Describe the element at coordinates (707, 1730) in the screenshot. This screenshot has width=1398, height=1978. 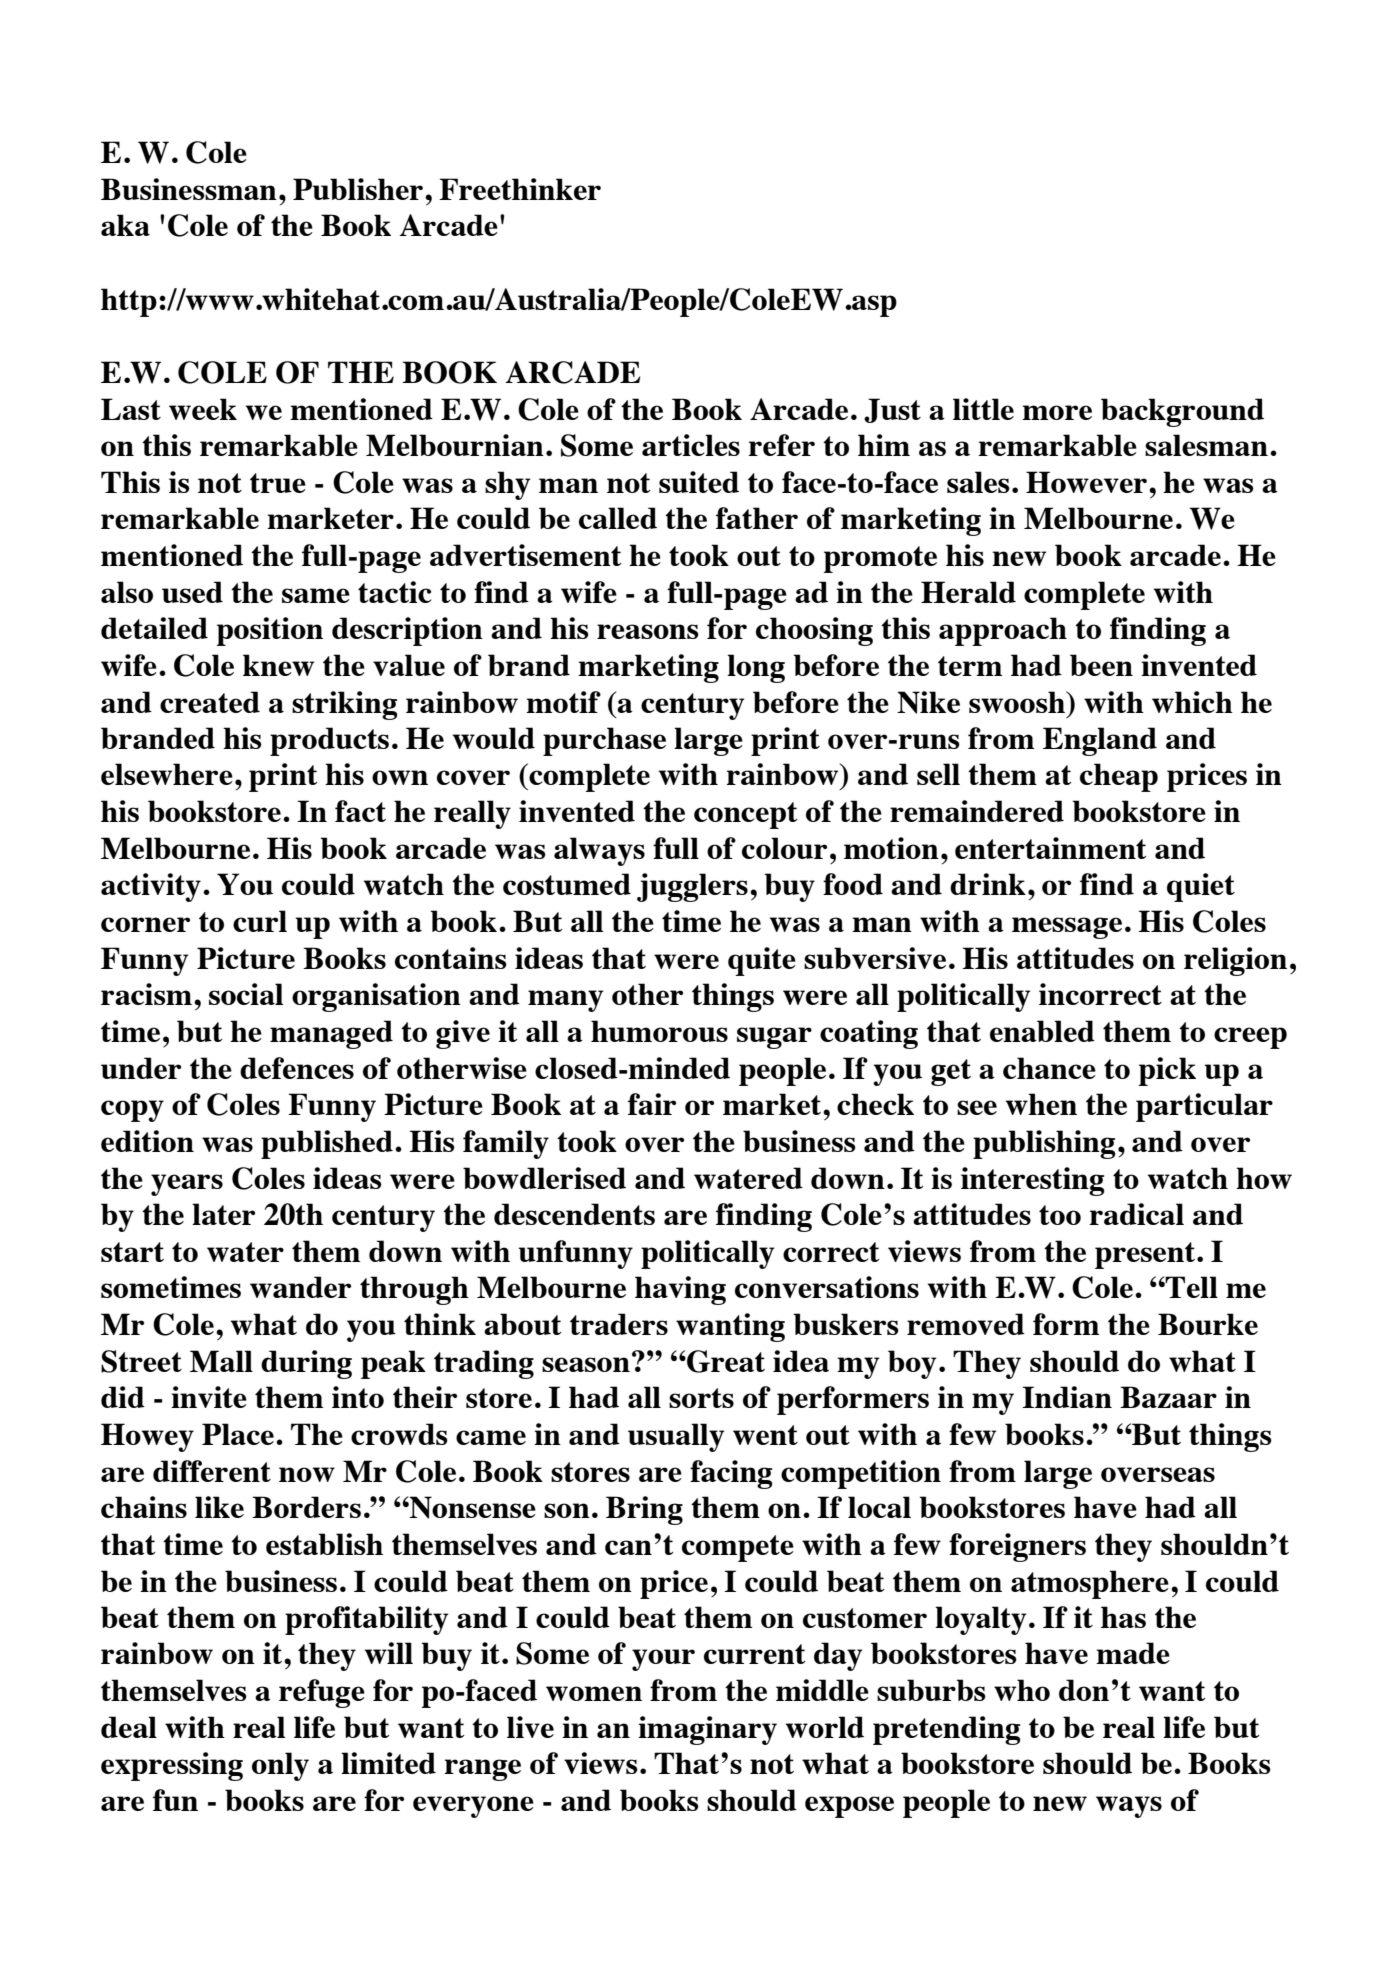
I see `imaginary` at that location.
